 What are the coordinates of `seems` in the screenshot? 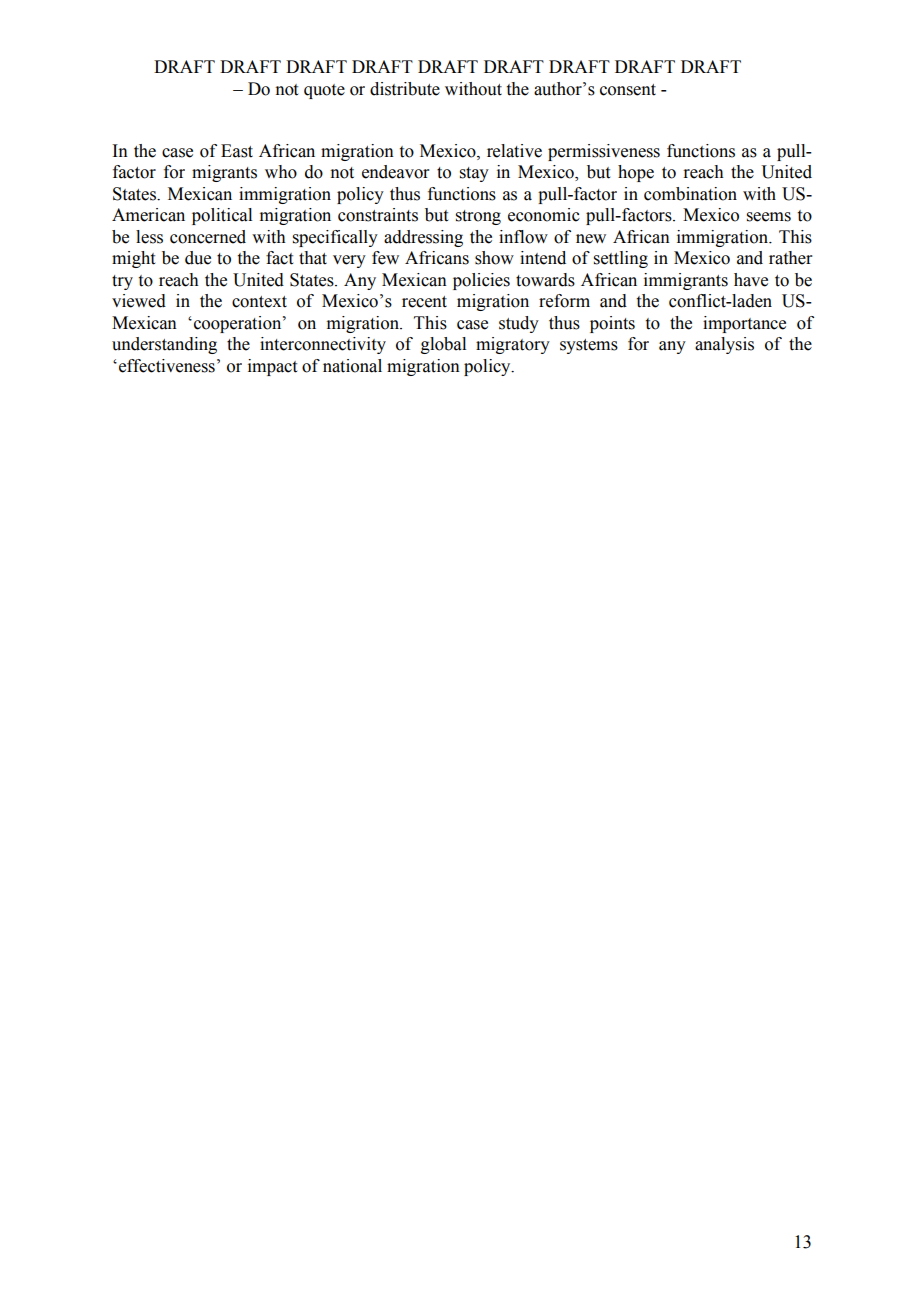 It's located at (769, 217).
